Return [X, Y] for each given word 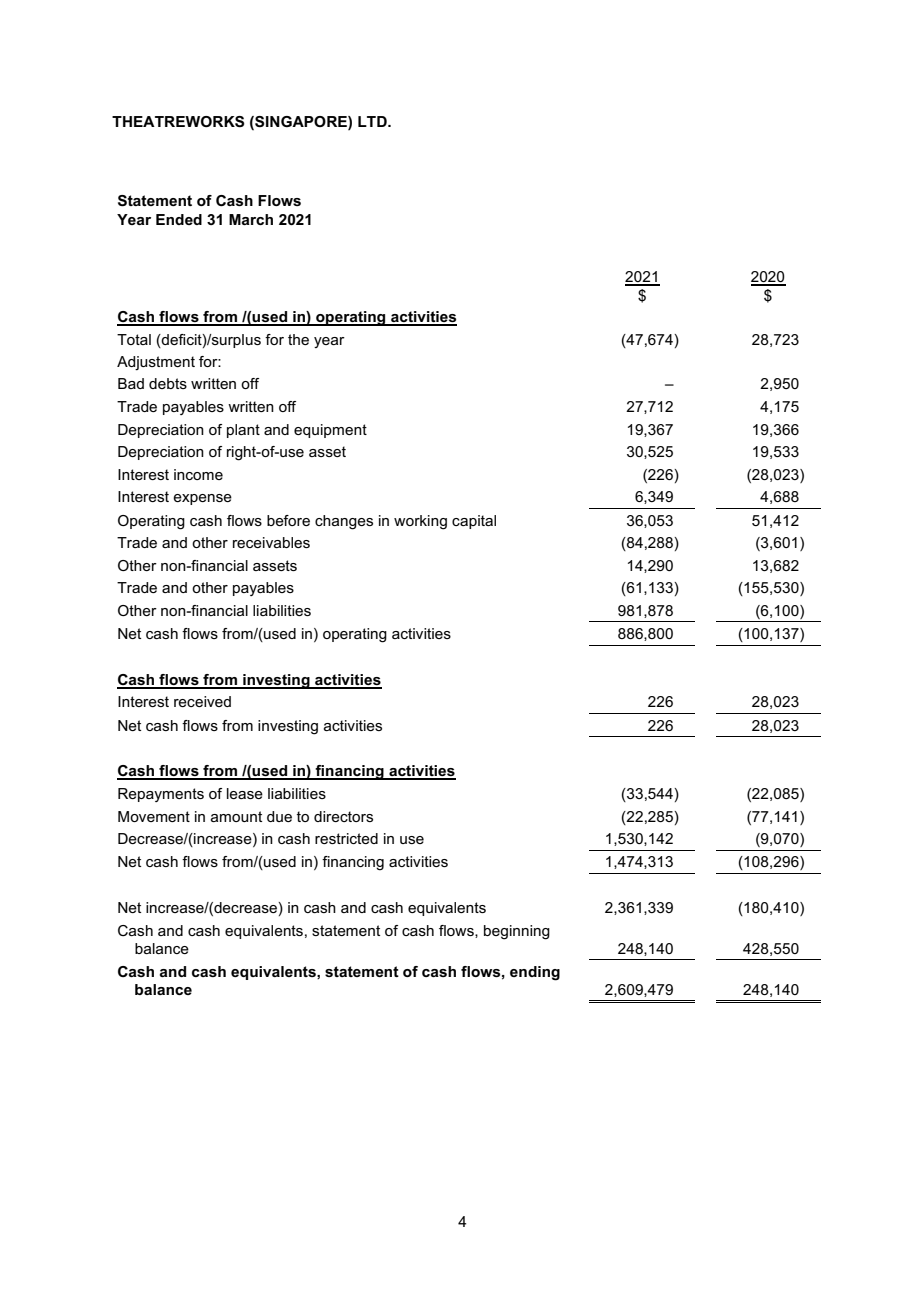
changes [344, 522]
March [251, 219]
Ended [179, 219]
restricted [346, 838]
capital [474, 522]
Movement [154, 816]
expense [202, 499]
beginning [517, 932]
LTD [373, 121]
